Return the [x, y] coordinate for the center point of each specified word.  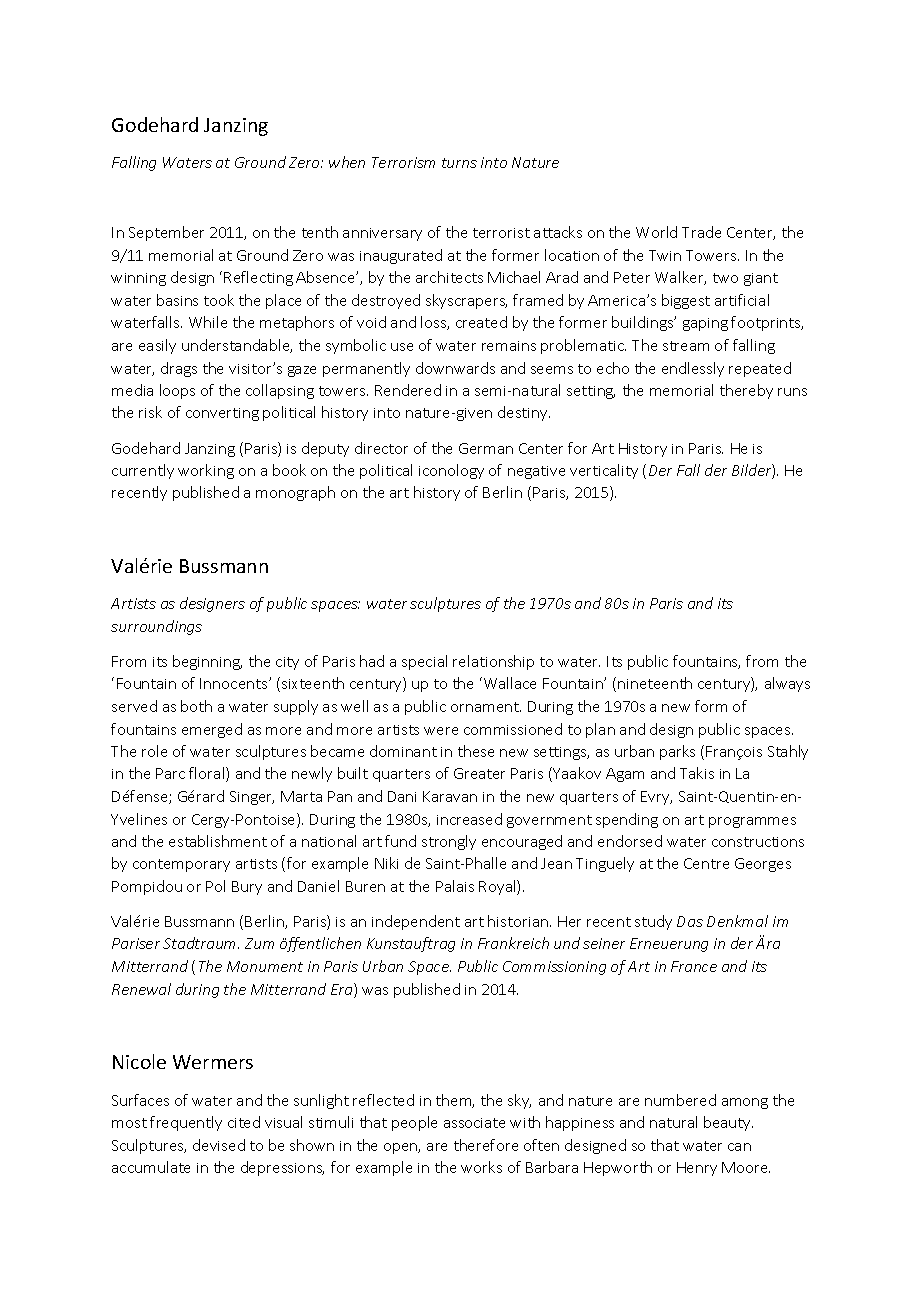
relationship [493, 662]
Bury [247, 888]
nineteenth [655, 683]
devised [219, 1145]
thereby [746, 391]
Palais [455, 886]
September [166, 233]
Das [690, 921]
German [486, 448]
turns [459, 163]
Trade [701, 232]
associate [474, 1123]
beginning [207, 662]
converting [222, 414]
